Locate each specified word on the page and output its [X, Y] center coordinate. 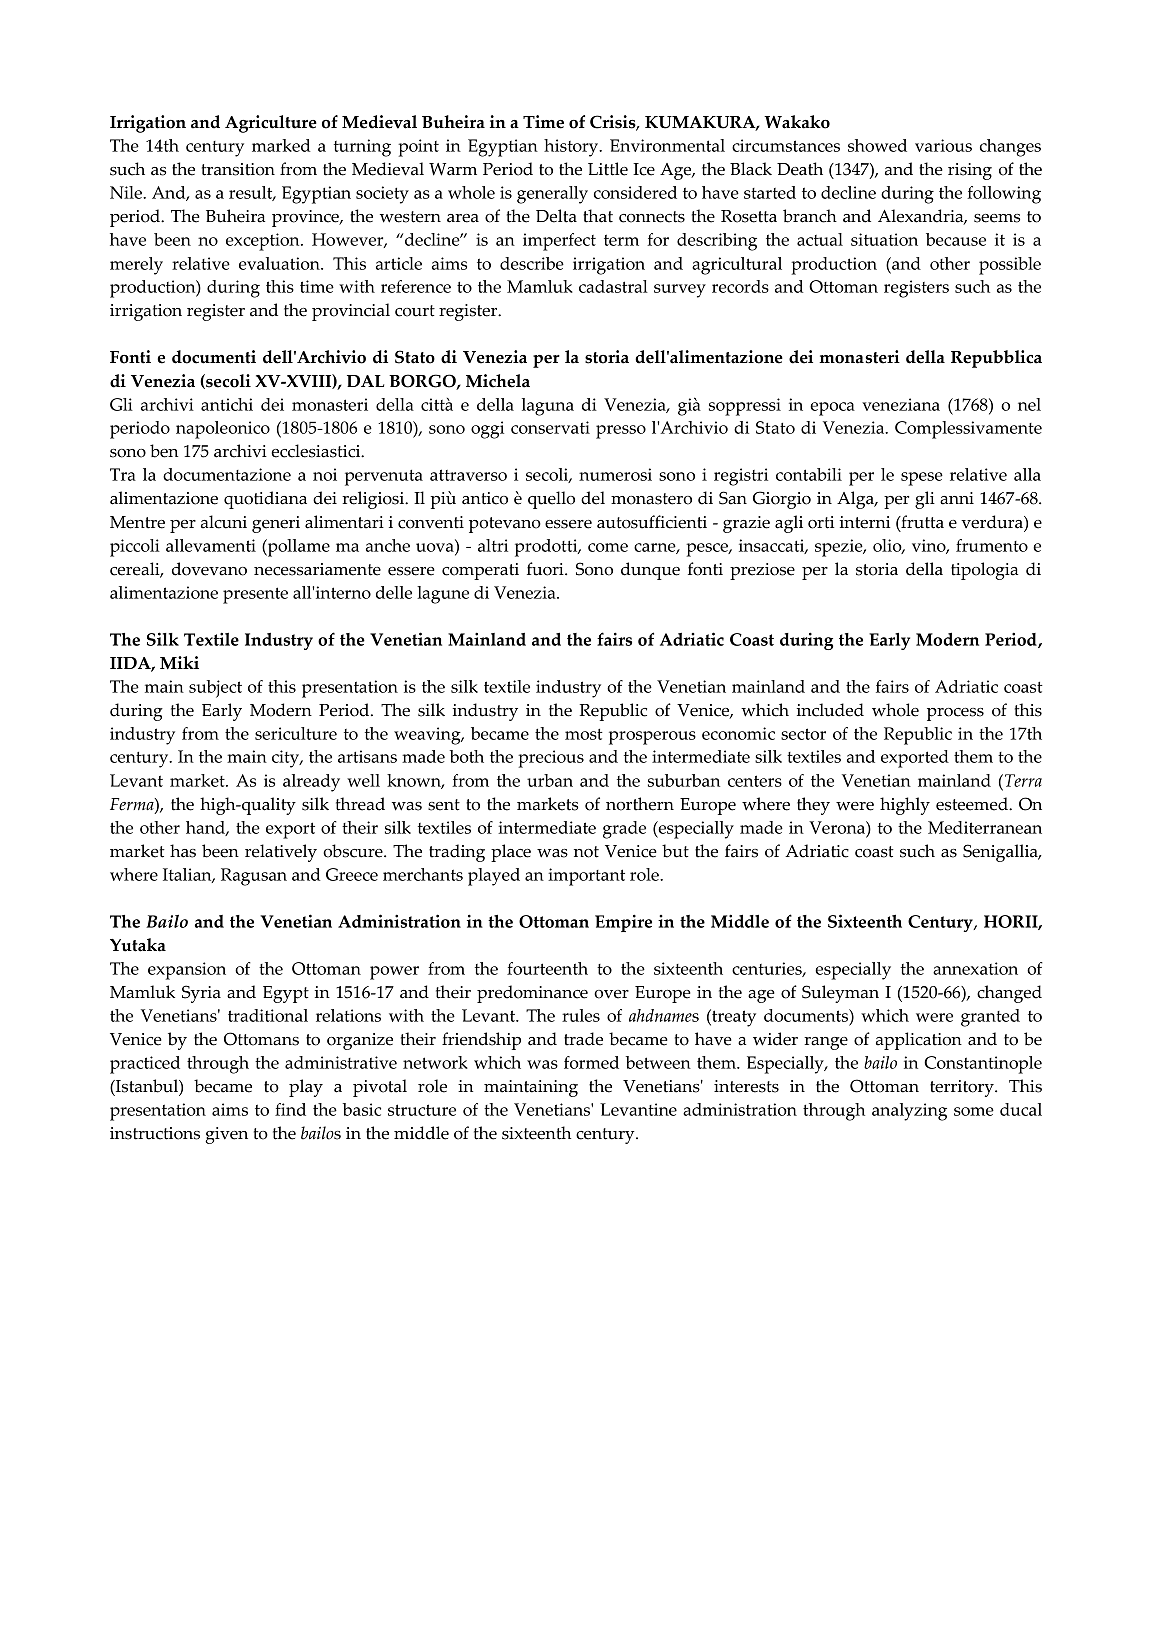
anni [957, 498]
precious [551, 759]
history [572, 148]
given [226, 1135]
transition [238, 169]
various [943, 145]
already [311, 783]
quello [551, 500]
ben [164, 451]
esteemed [973, 804]
